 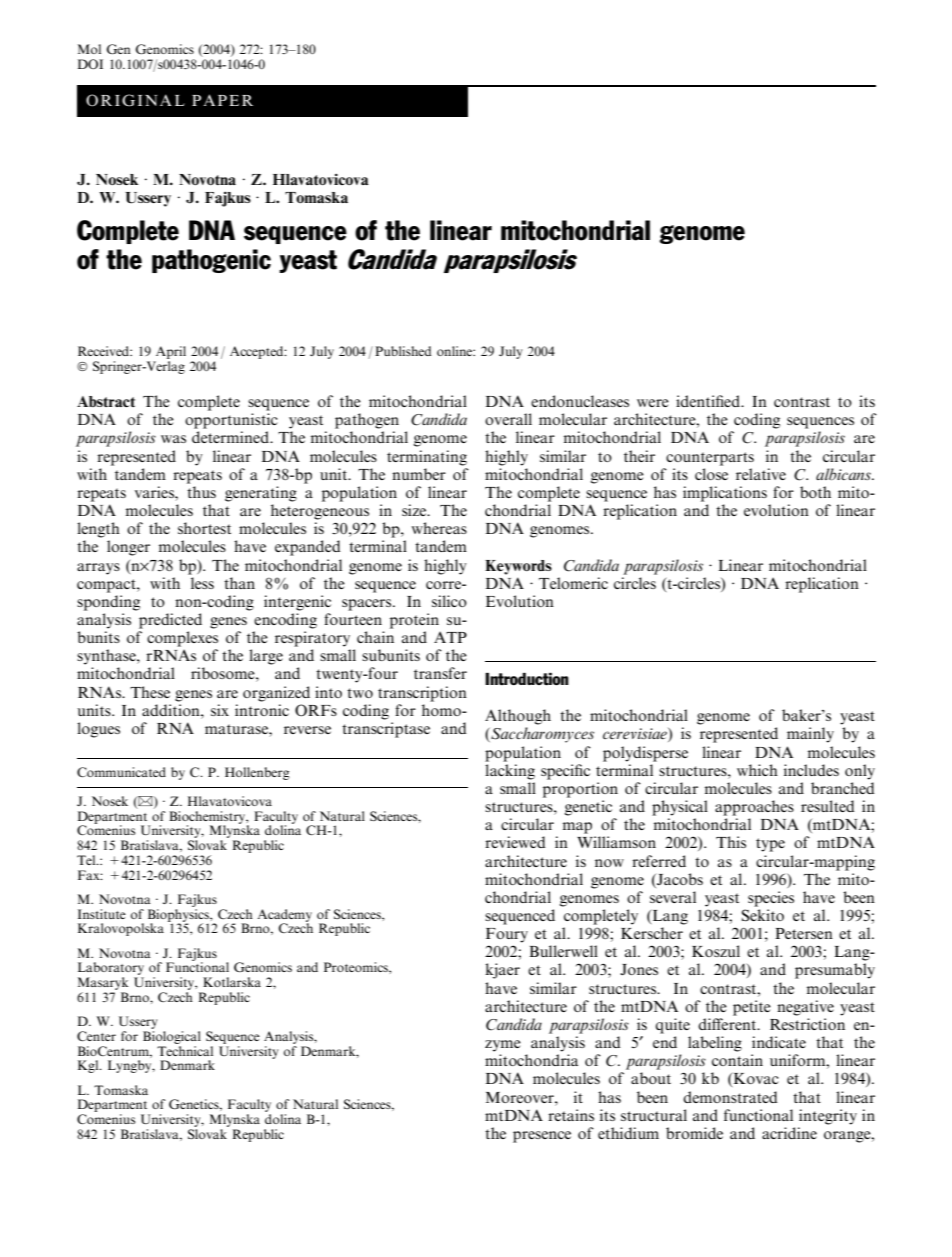 What do you see at coordinates (202, 583) in the page?
I see `less` at bounding box center [202, 583].
